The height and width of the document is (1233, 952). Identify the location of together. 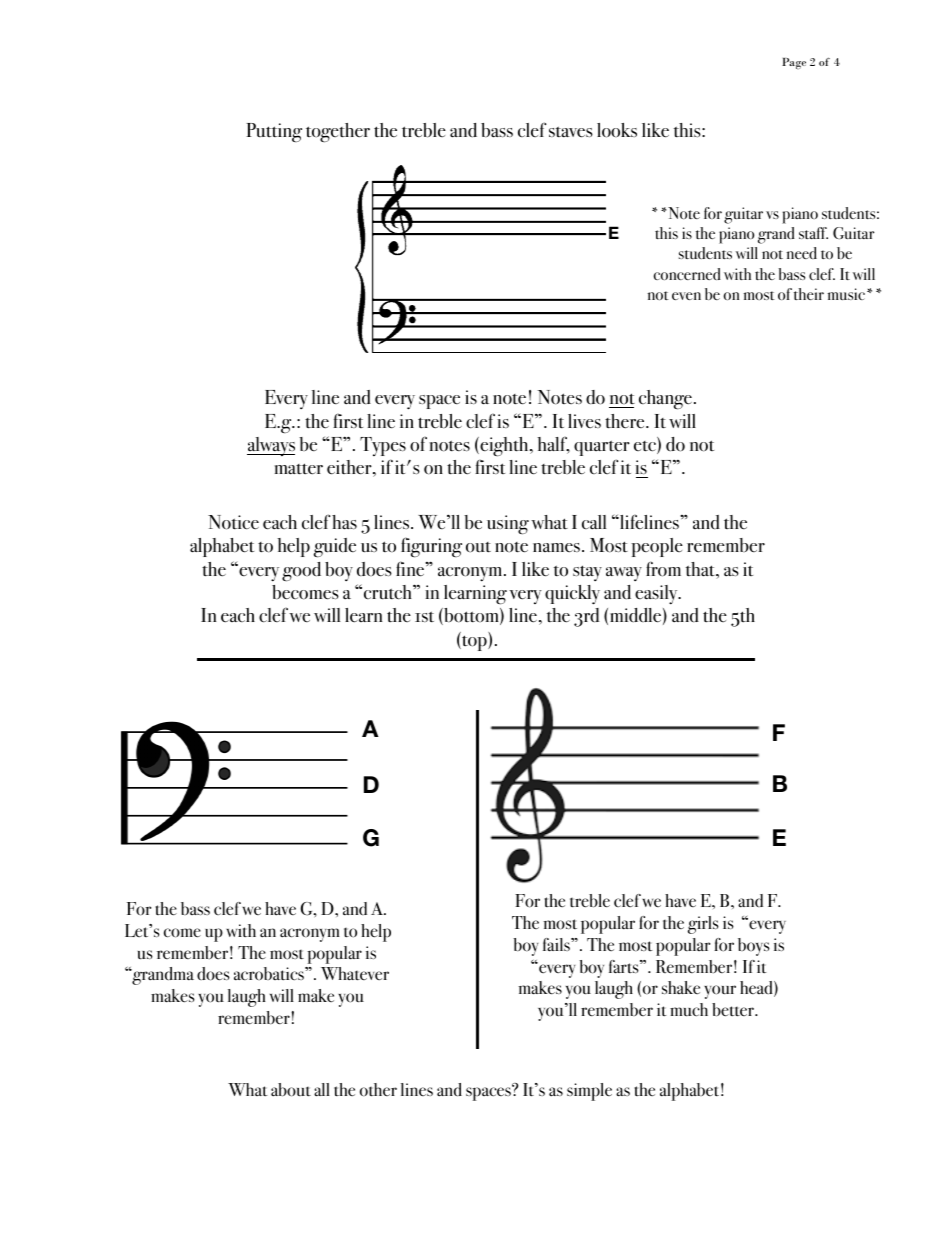
(338, 133).
